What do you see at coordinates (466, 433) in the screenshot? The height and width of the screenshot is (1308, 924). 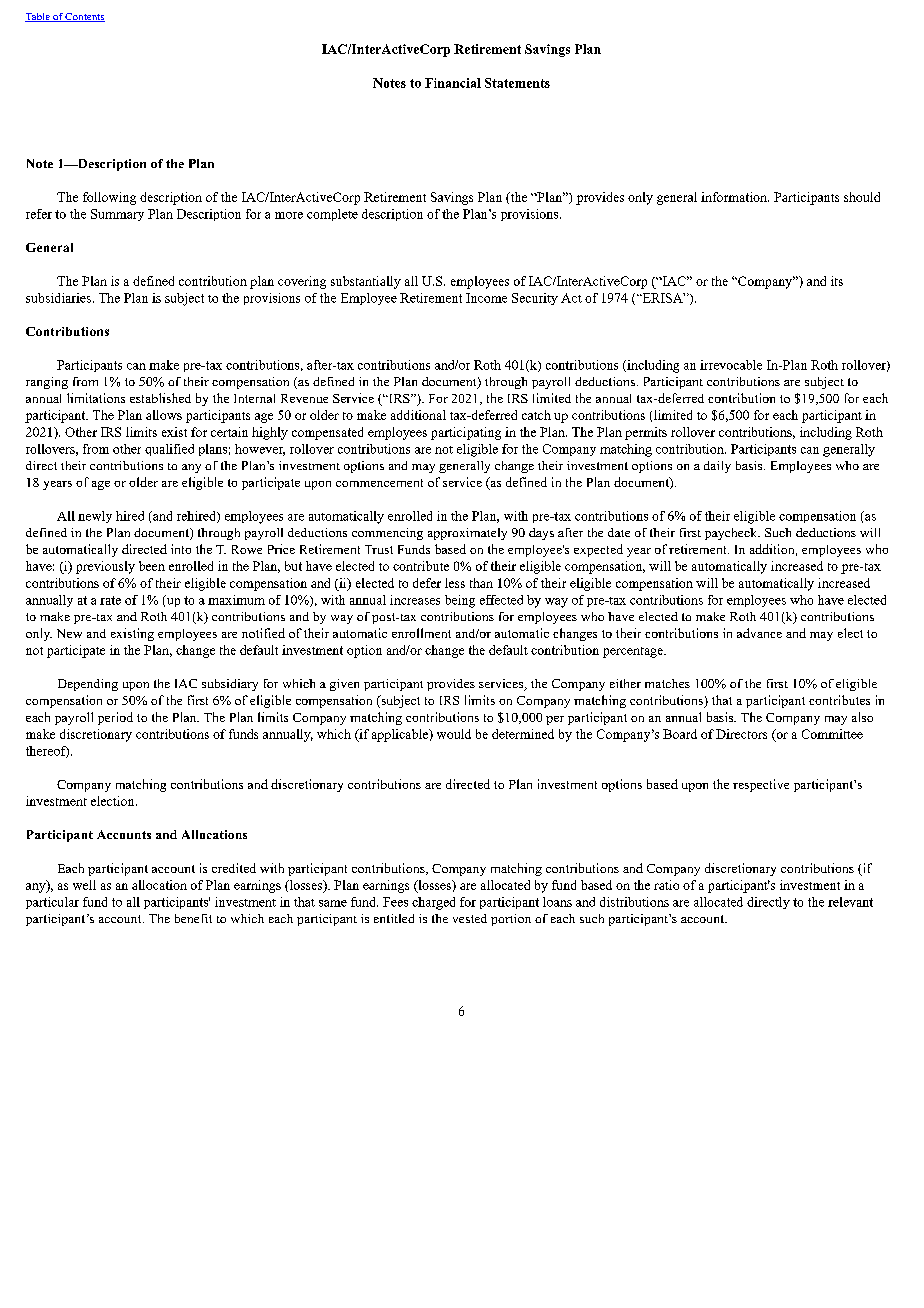 I see `participating` at bounding box center [466, 433].
